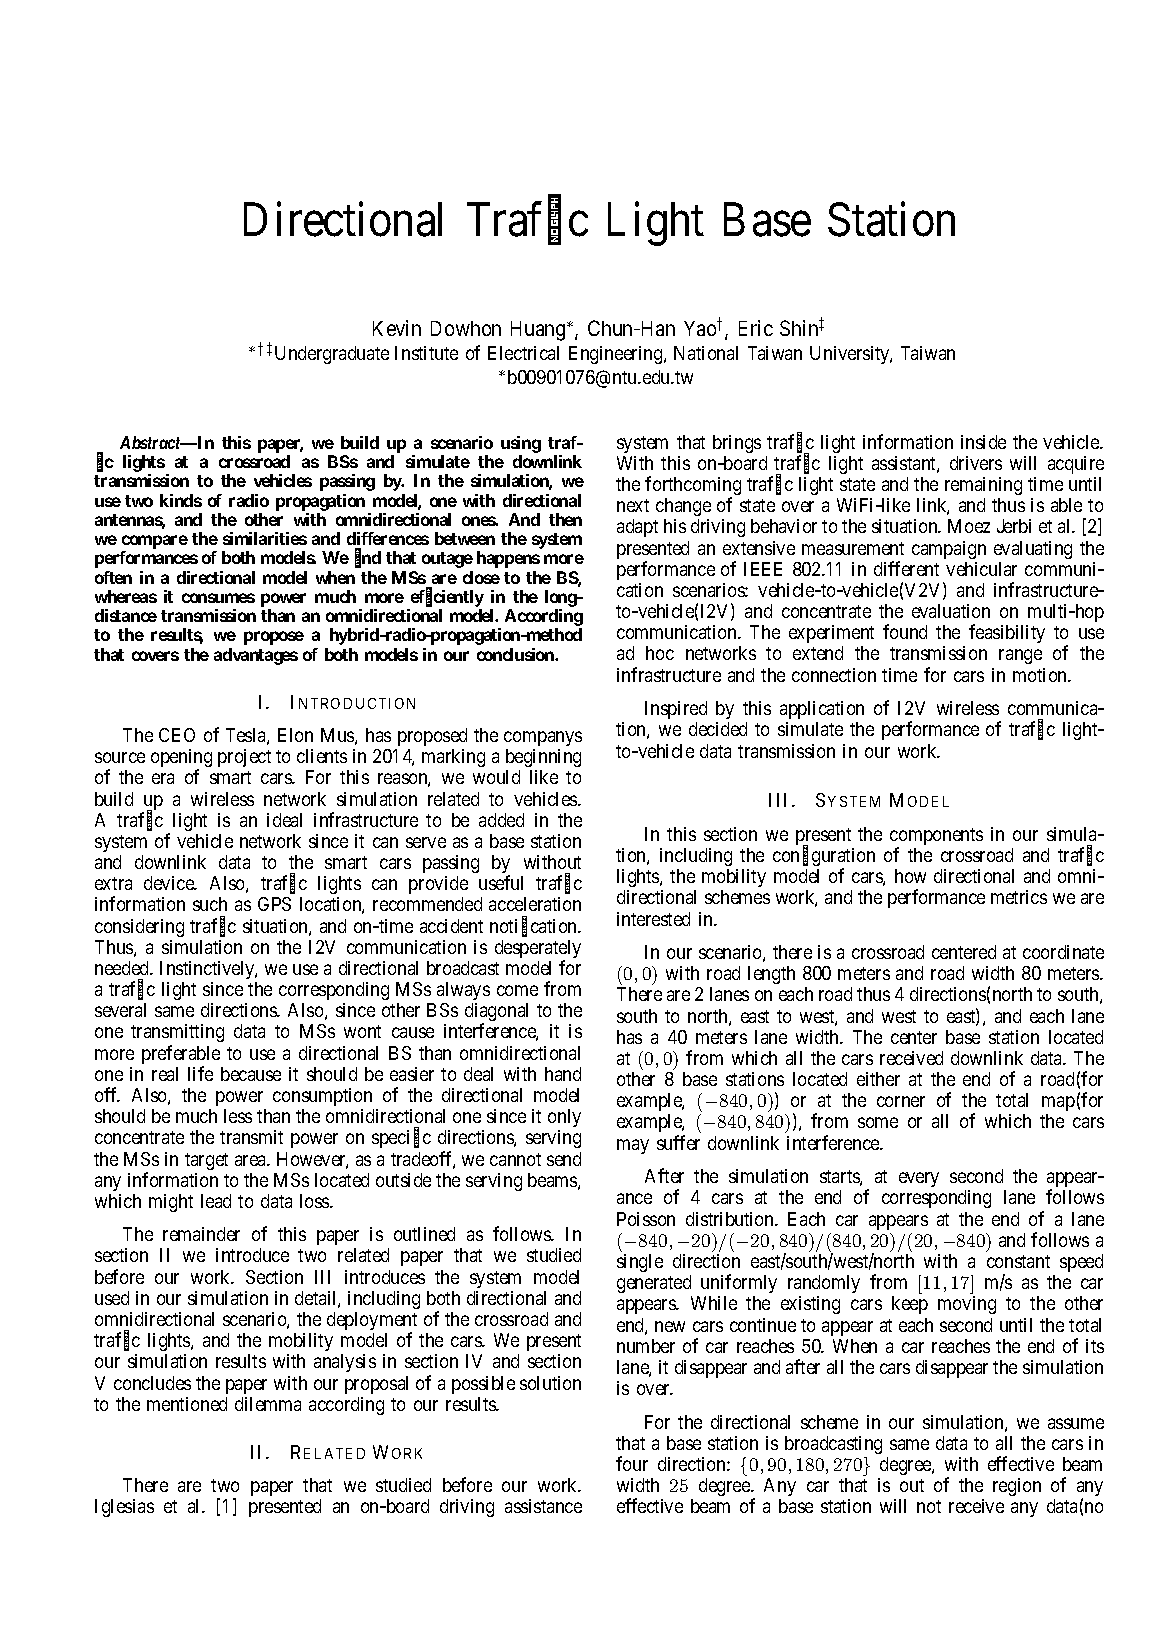 Image resolution: width=1150 pixels, height=1627 pixels. What do you see at coordinates (1017, 1487) in the screenshot?
I see `region` at bounding box center [1017, 1487].
